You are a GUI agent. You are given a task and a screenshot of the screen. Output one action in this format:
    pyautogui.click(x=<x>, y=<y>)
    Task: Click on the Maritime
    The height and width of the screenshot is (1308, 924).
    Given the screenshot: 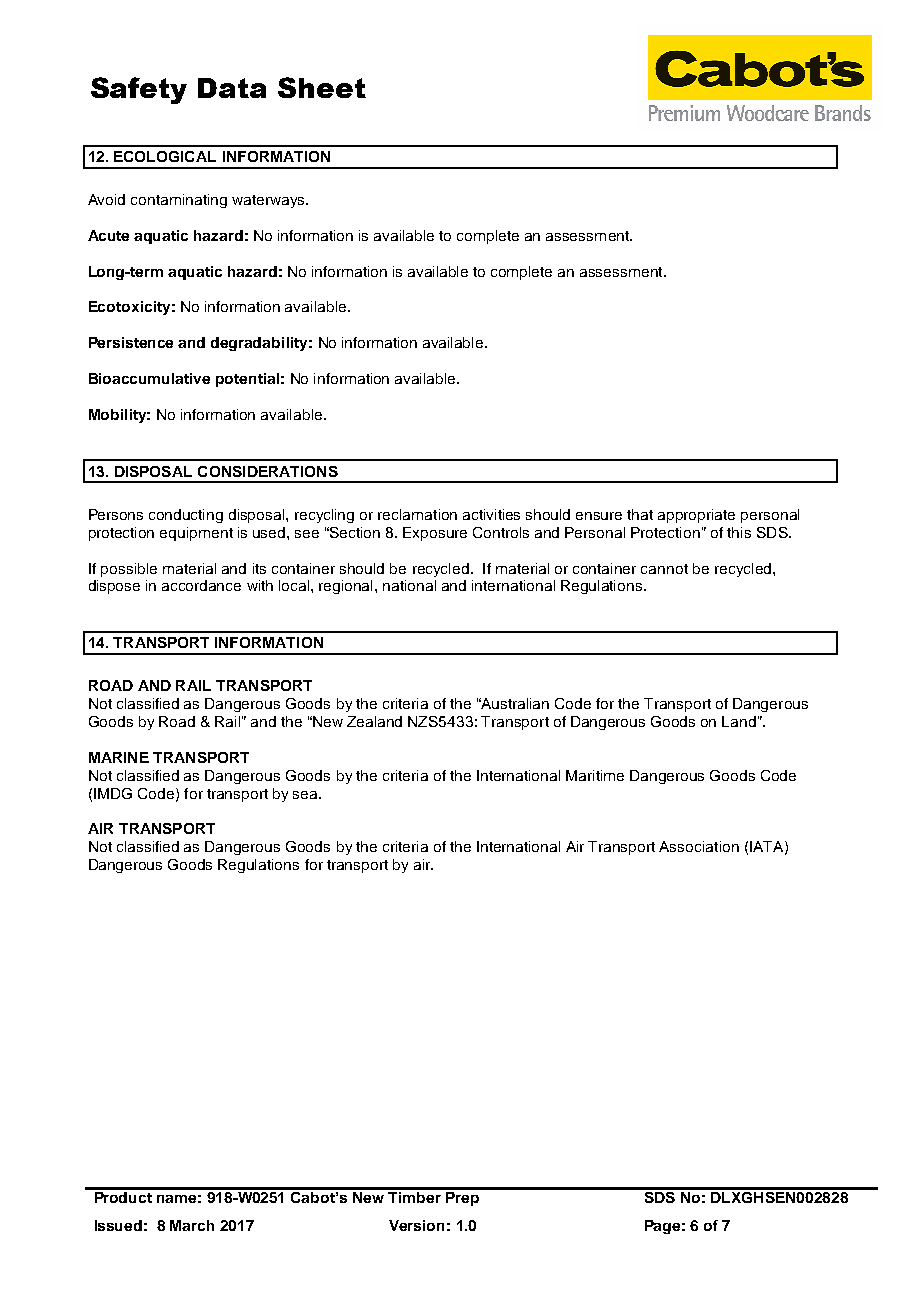 What is the action you would take?
    pyautogui.click(x=595, y=775)
